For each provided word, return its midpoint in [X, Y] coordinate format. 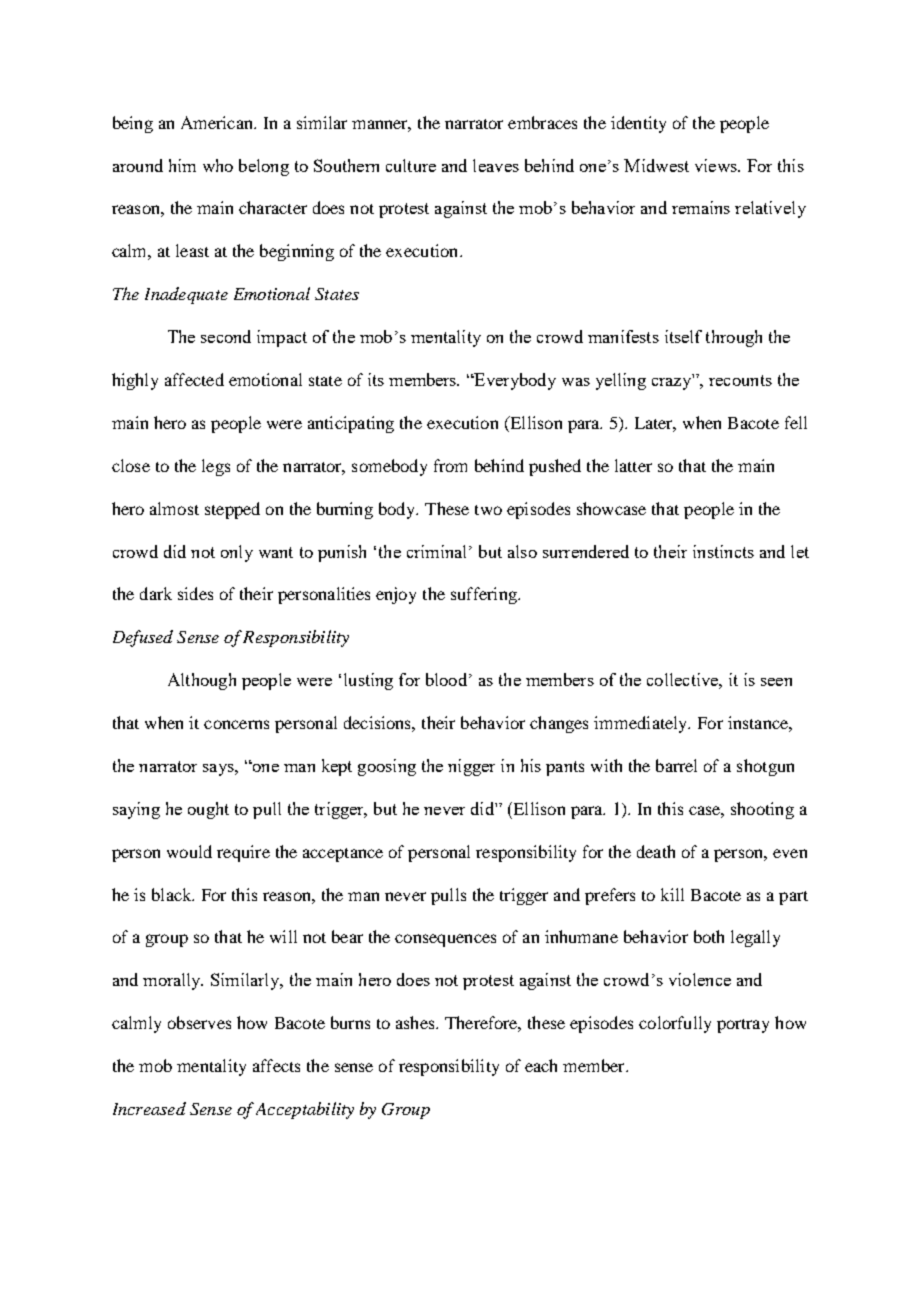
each [541, 1065]
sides [195, 593]
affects [276, 1065]
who [218, 165]
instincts [723, 551]
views [717, 165]
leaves [496, 165]
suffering [485, 595]
